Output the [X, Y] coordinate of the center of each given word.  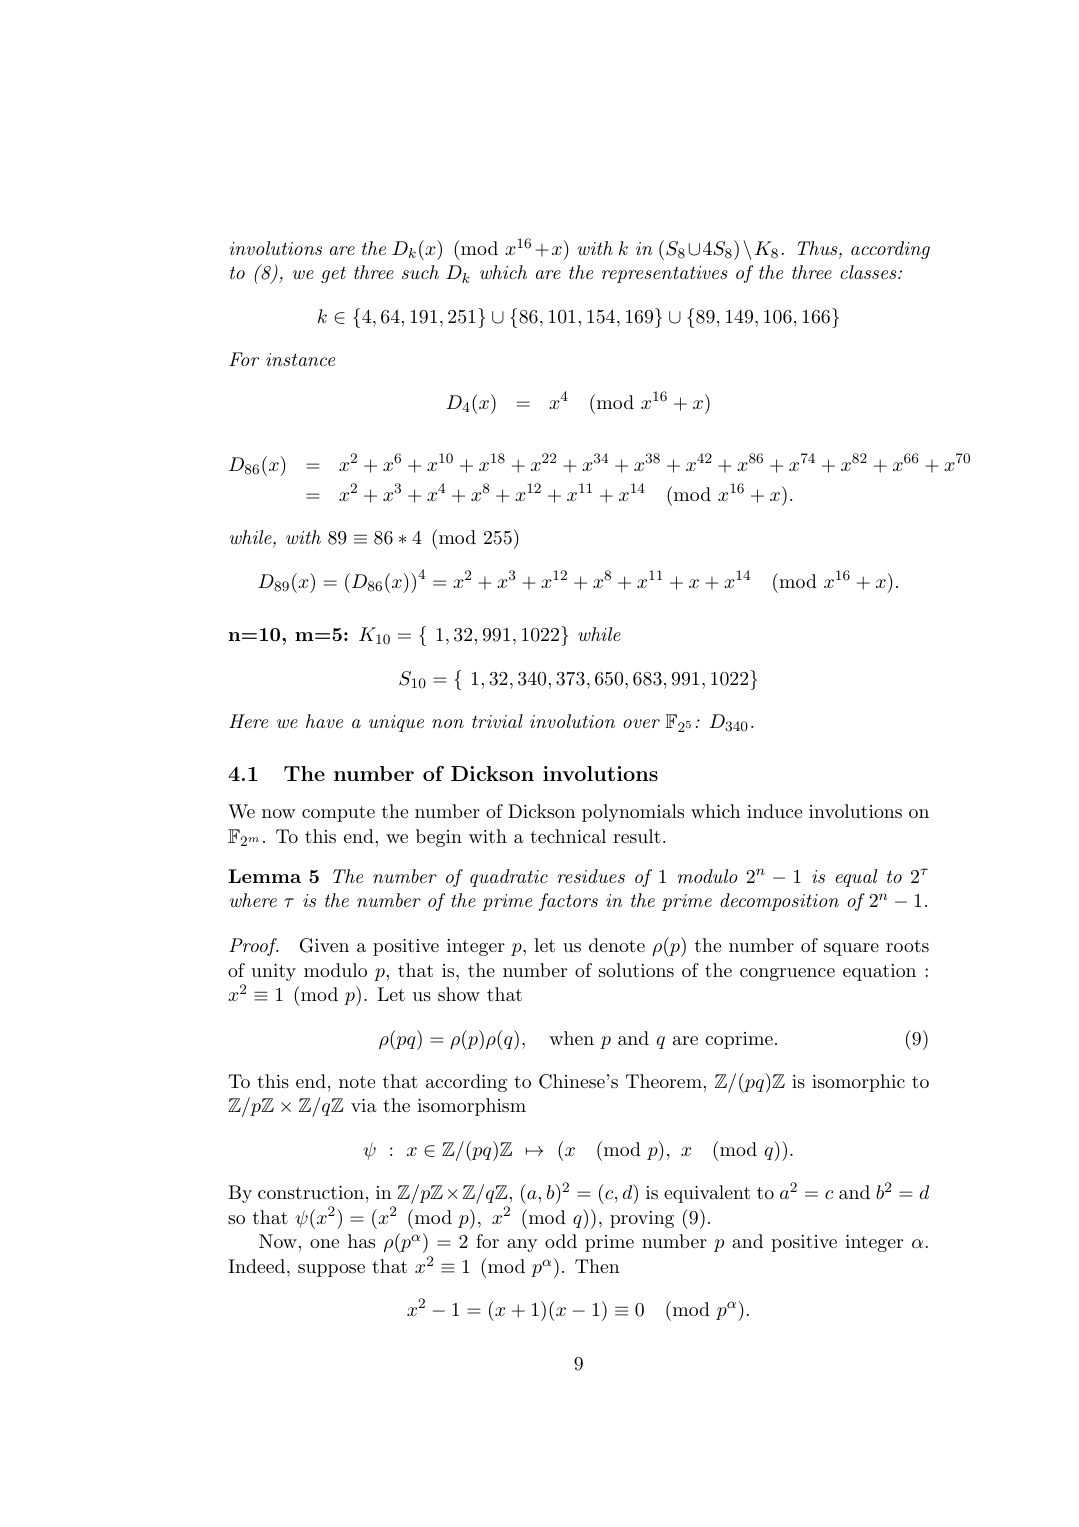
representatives [664, 274]
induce [774, 811]
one [324, 1243]
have [324, 721]
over [641, 723]
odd [561, 1241]
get [333, 275]
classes [869, 272]
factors [568, 902]
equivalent [707, 1194]
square [851, 949]
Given [324, 945]
